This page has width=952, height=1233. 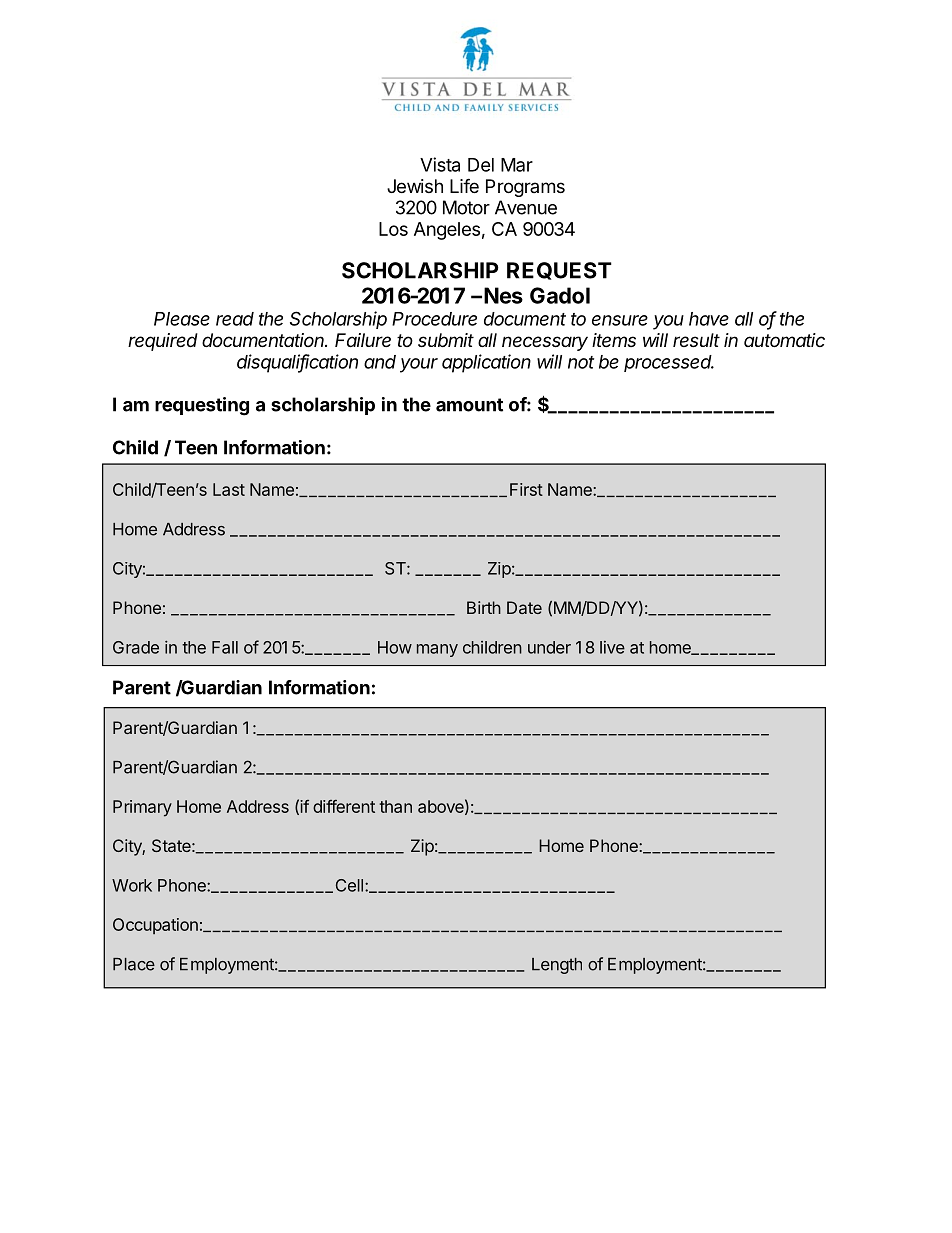 What do you see at coordinates (612, 647) in the page?
I see `live` at bounding box center [612, 647].
